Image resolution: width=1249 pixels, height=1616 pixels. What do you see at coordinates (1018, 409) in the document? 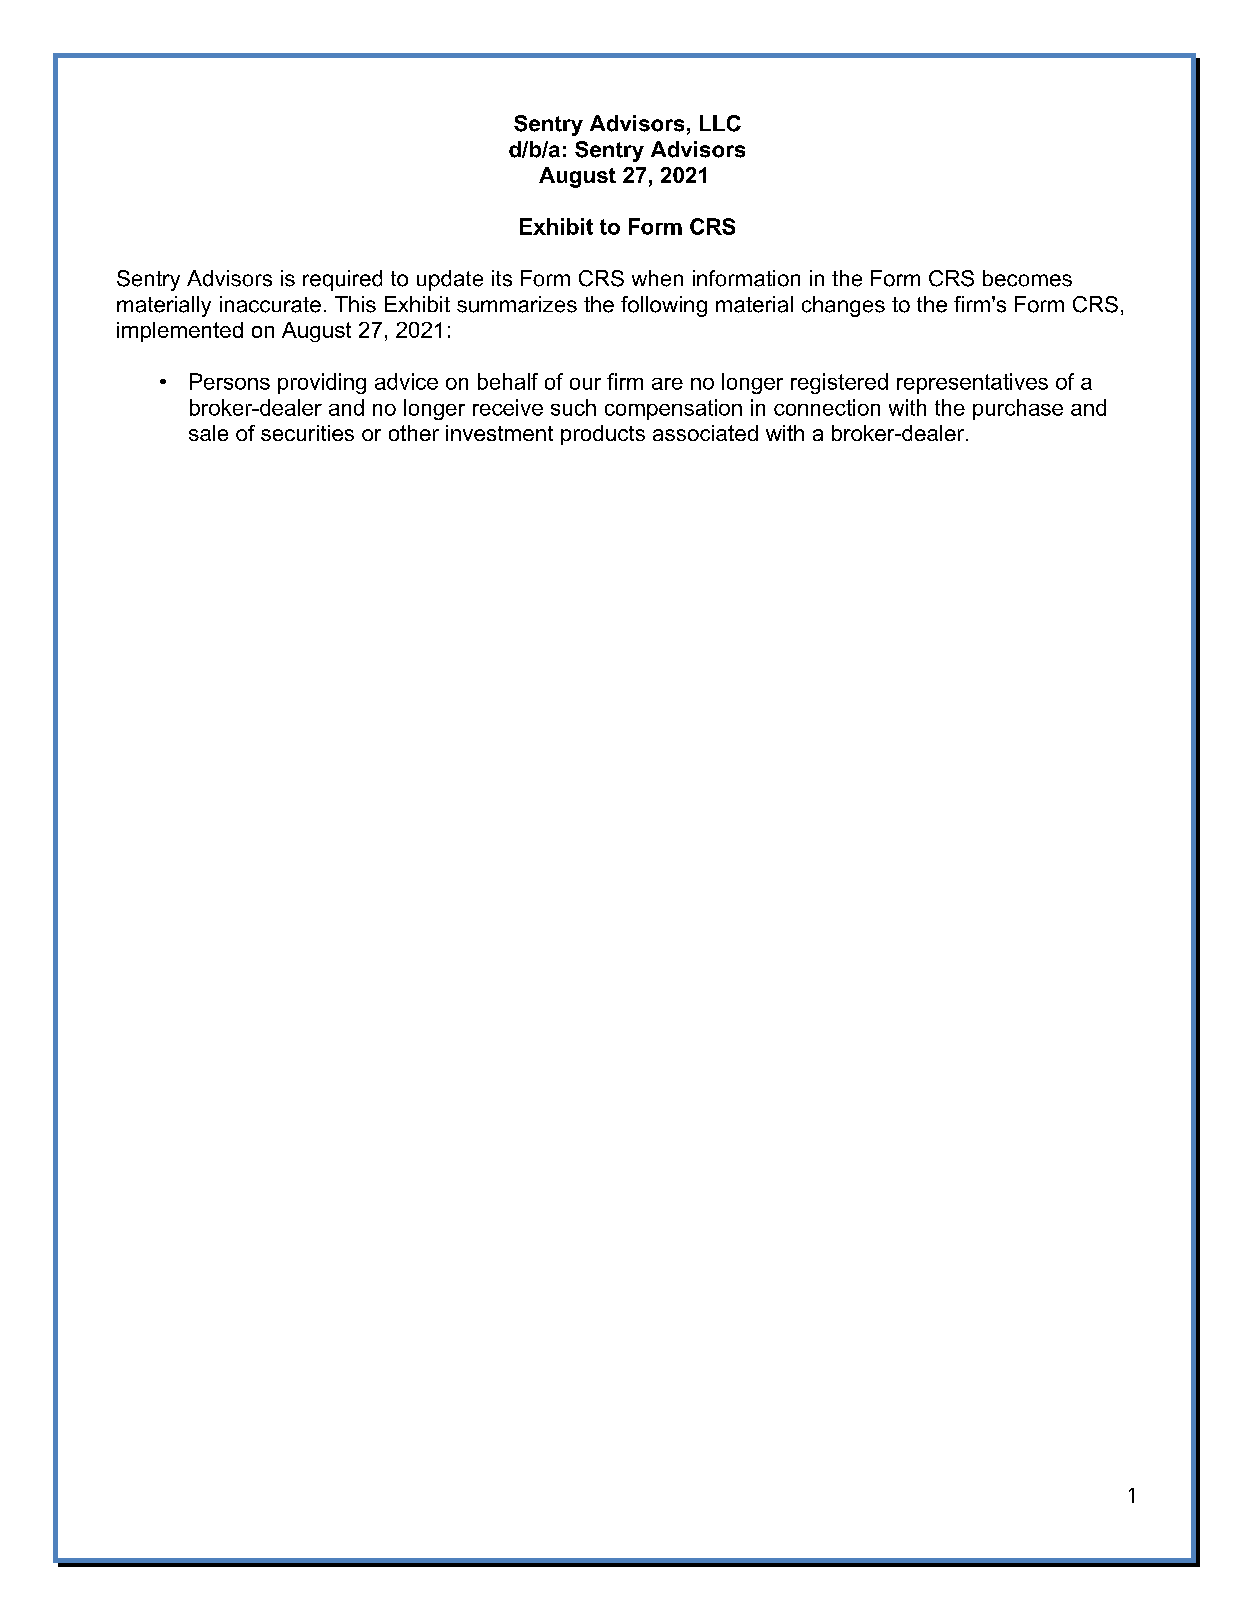
I see `purchase` at bounding box center [1018, 409].
